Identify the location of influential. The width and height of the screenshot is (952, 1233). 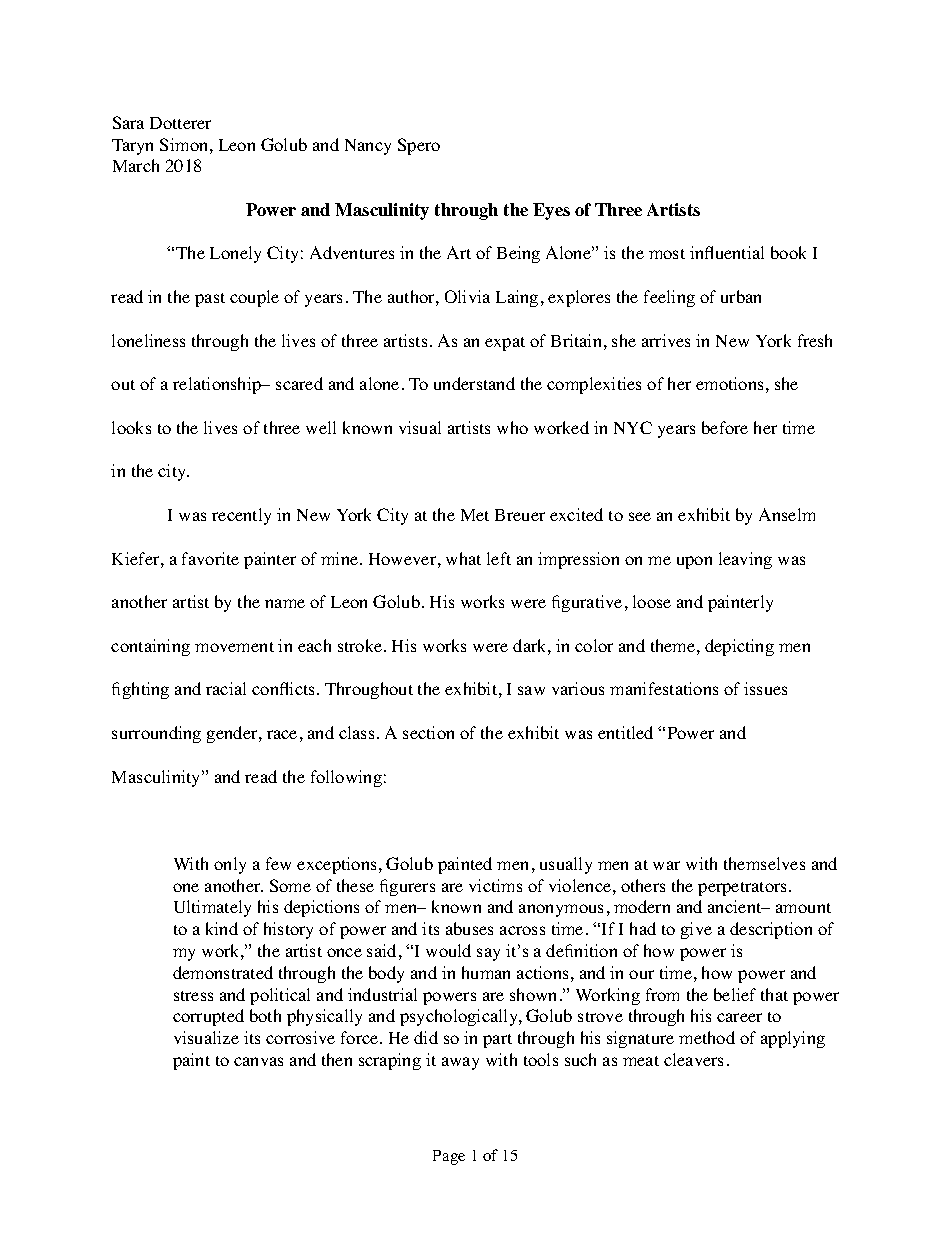
(727, 252).
